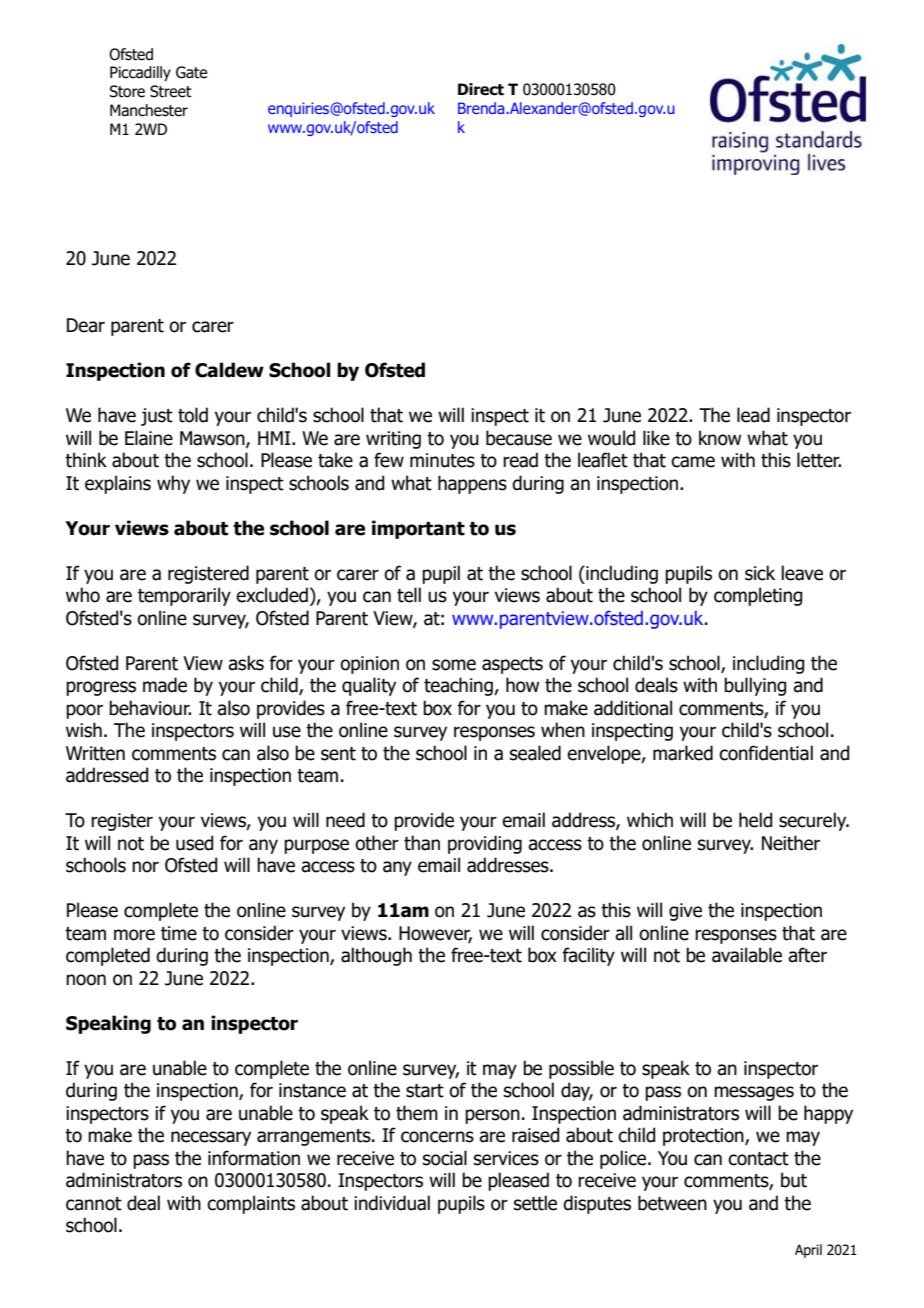 Image resolution: width=924 pixels, height=1308 pixels. What do you see at coordinates (672, 1203) in the screenshot?
I see `between` at bounding box center [672, 1203].
